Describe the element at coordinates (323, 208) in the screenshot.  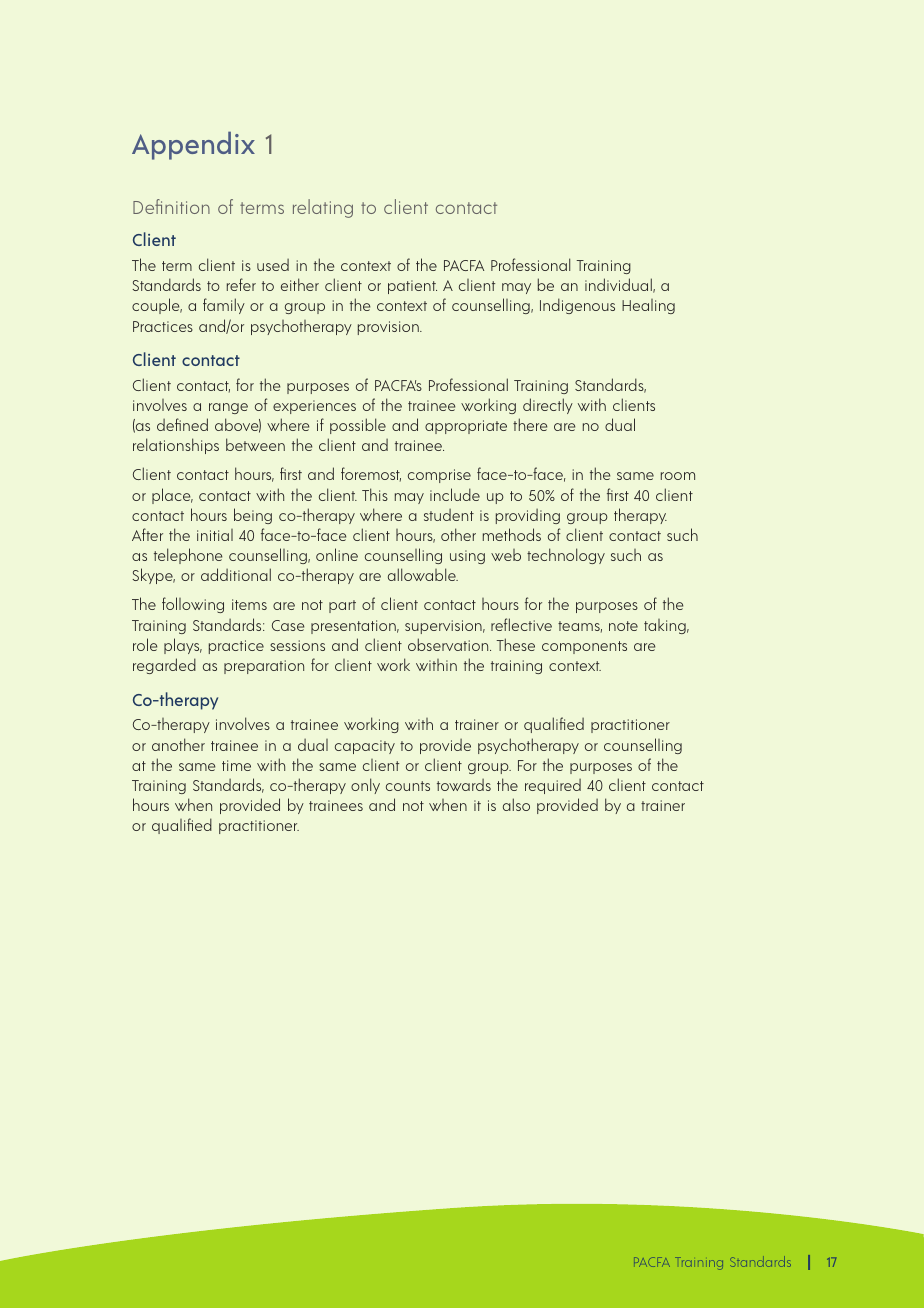
I see `relating` at that location.
